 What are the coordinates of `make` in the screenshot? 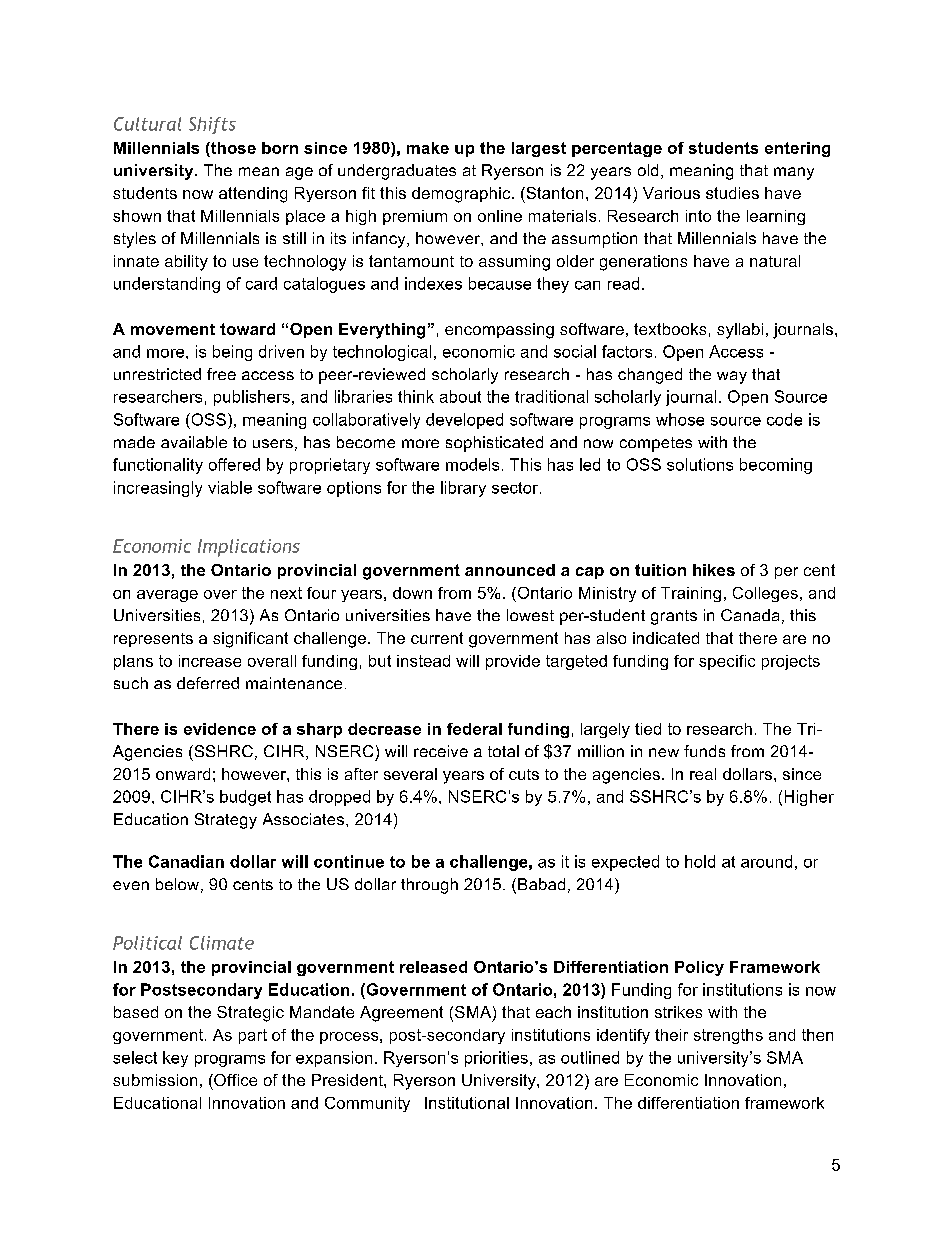 It's located at (428, 148).
